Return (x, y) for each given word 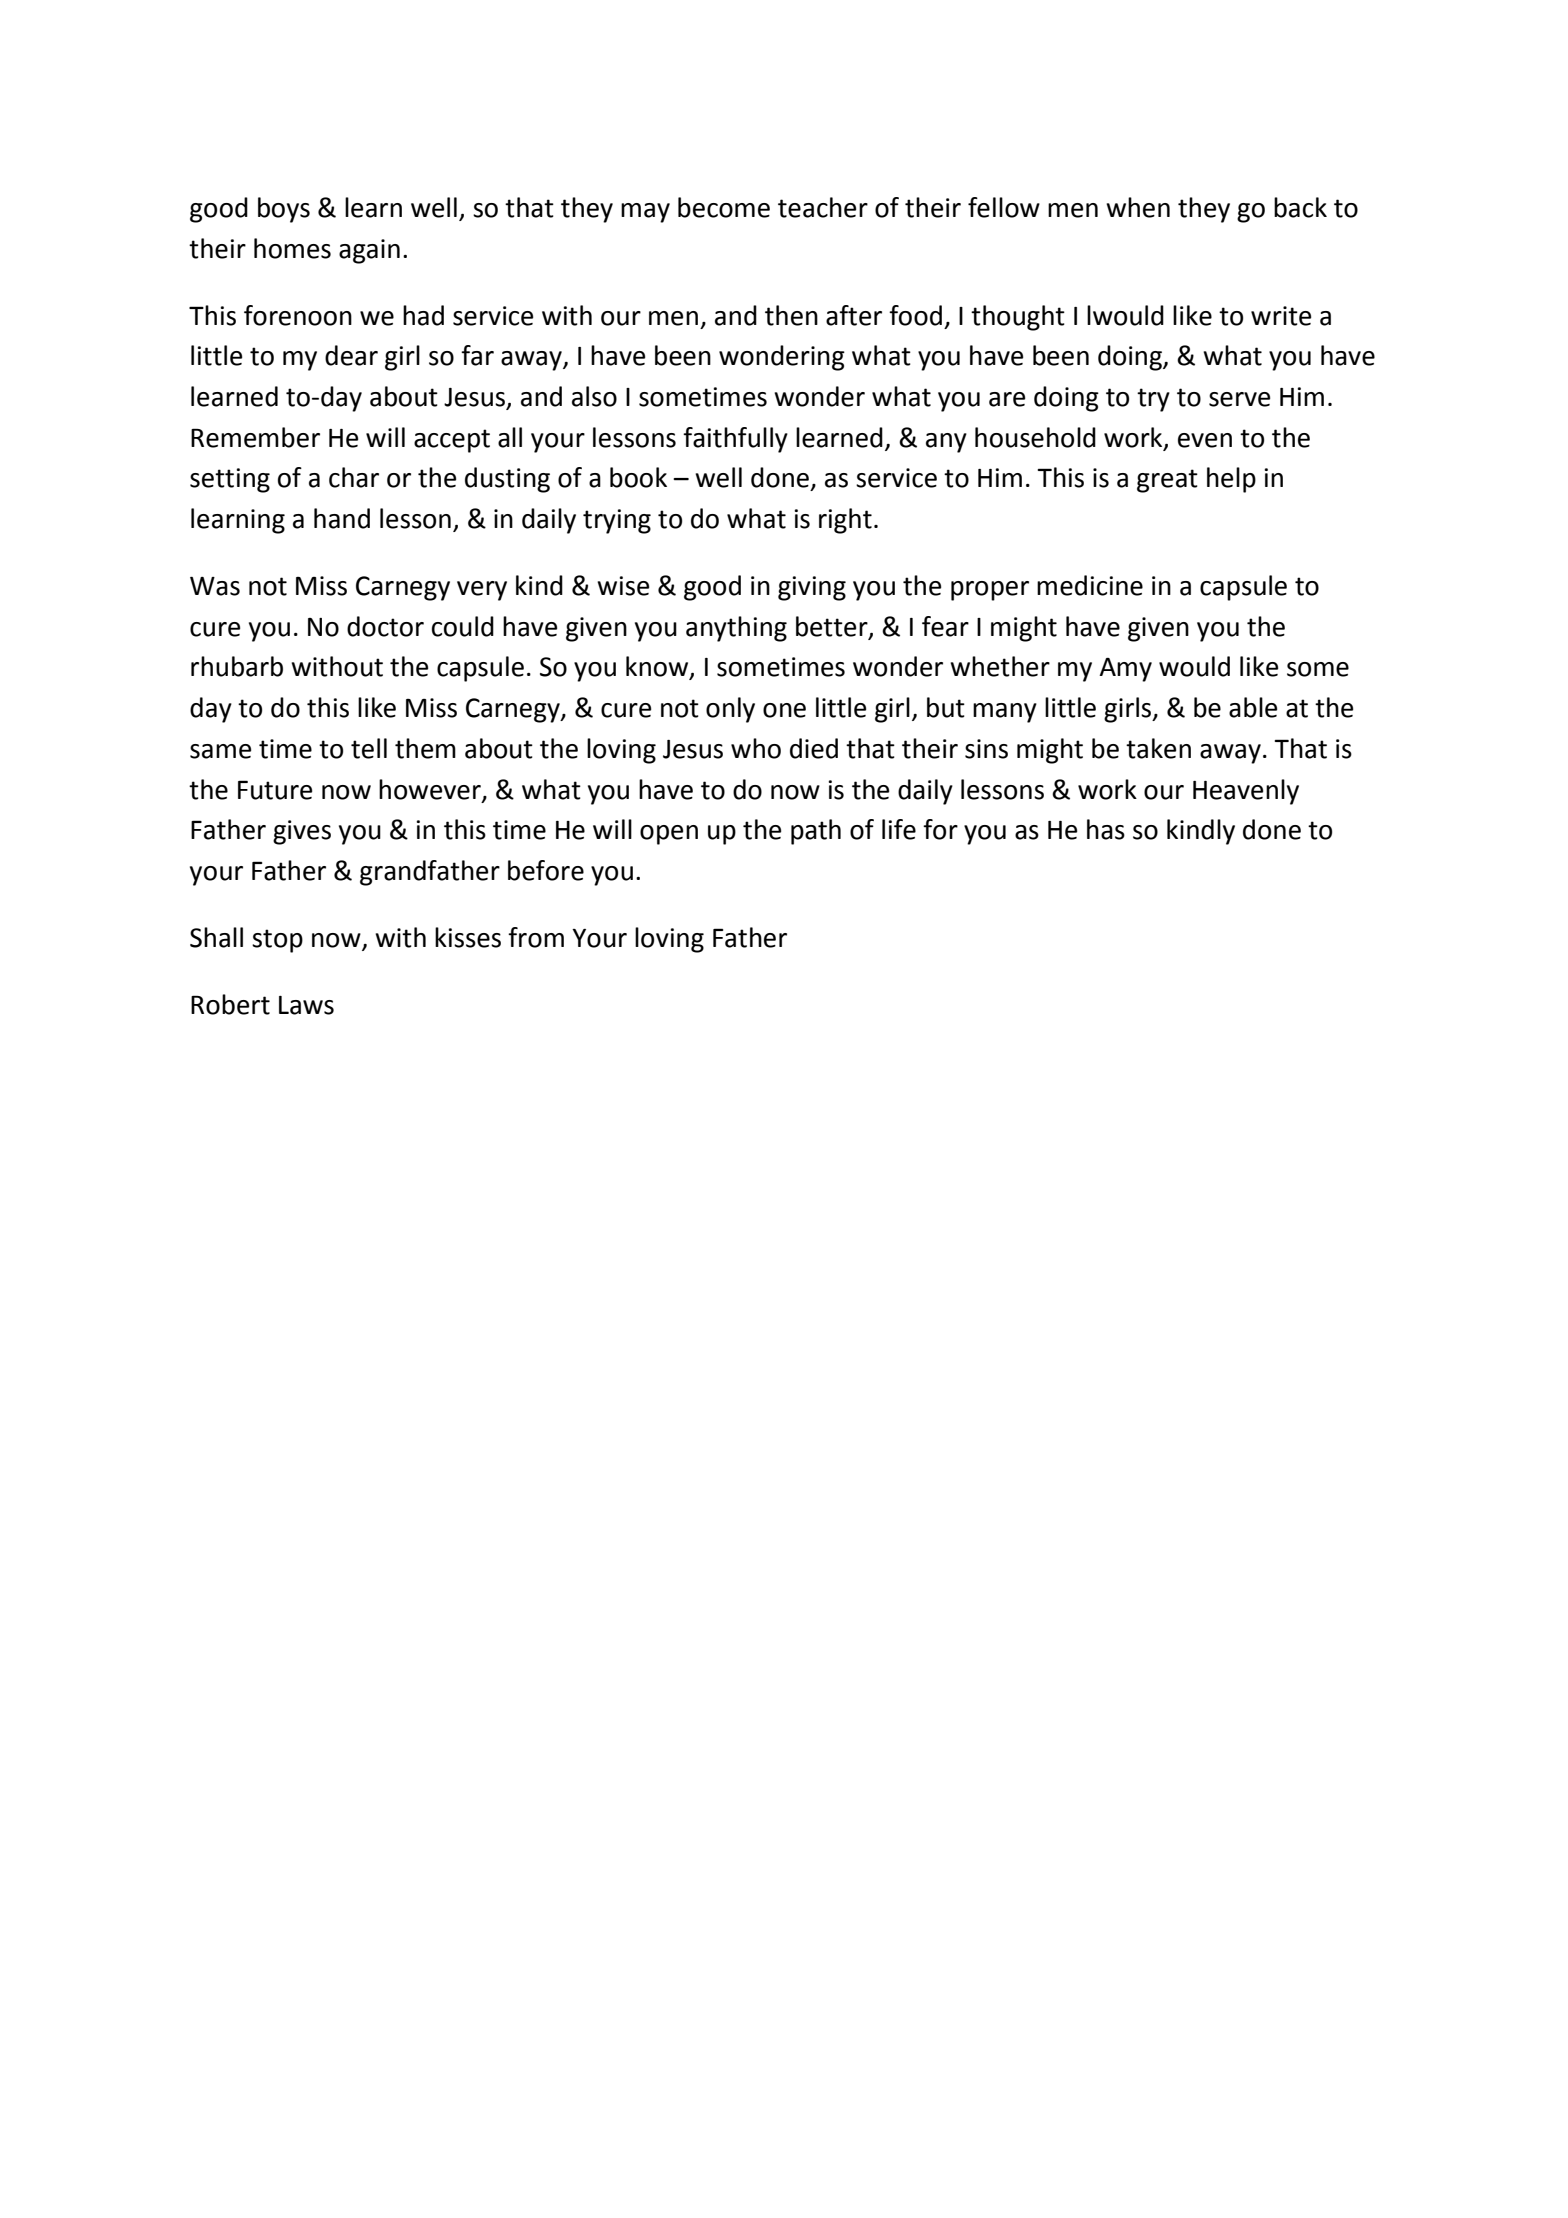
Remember (255, 437)
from (536, 937)
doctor (385, 626)
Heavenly (1246, 792)
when (1138, 207)
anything (736, 629)
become (724, 207)
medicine (1090, 585)
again (369, 251)
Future (275, 790)
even (1205, 440)
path (816, 832)
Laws (306, 1005)
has (1106, 829)
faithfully (735, 440)
